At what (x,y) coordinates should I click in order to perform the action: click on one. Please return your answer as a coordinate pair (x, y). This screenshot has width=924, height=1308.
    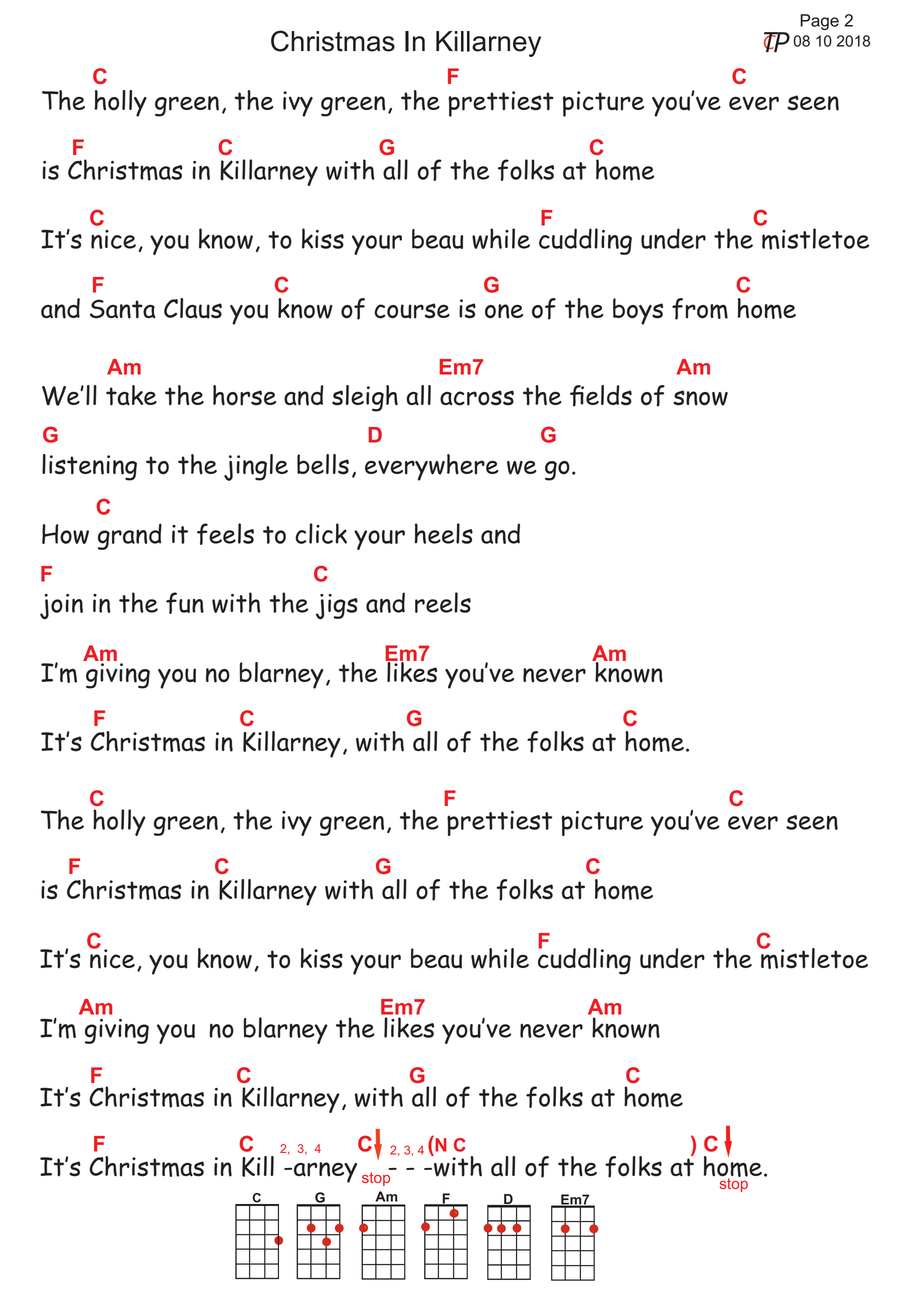
    Looking at the image, I should click on (504, 311).
